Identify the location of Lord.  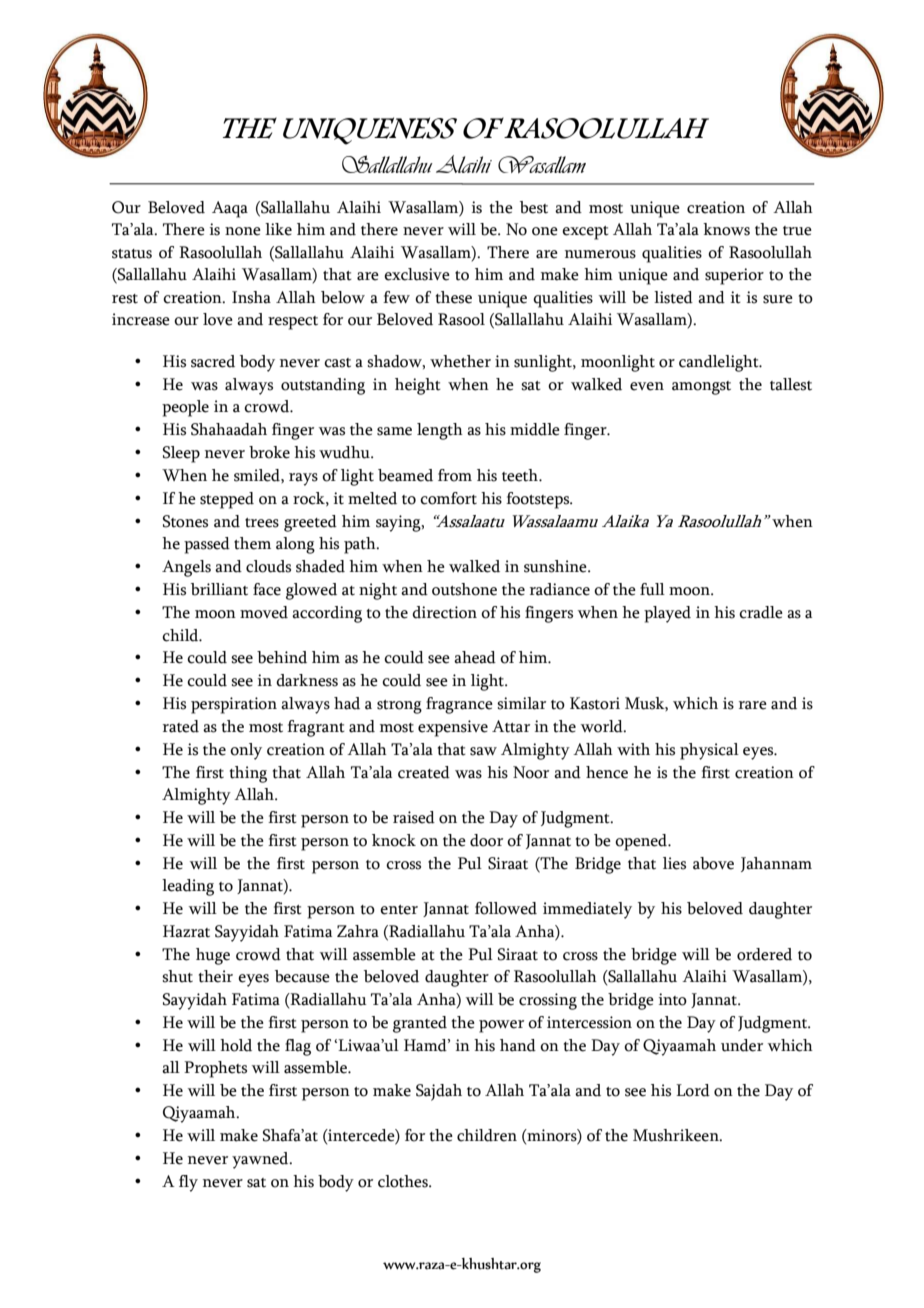
(693, 1090).
